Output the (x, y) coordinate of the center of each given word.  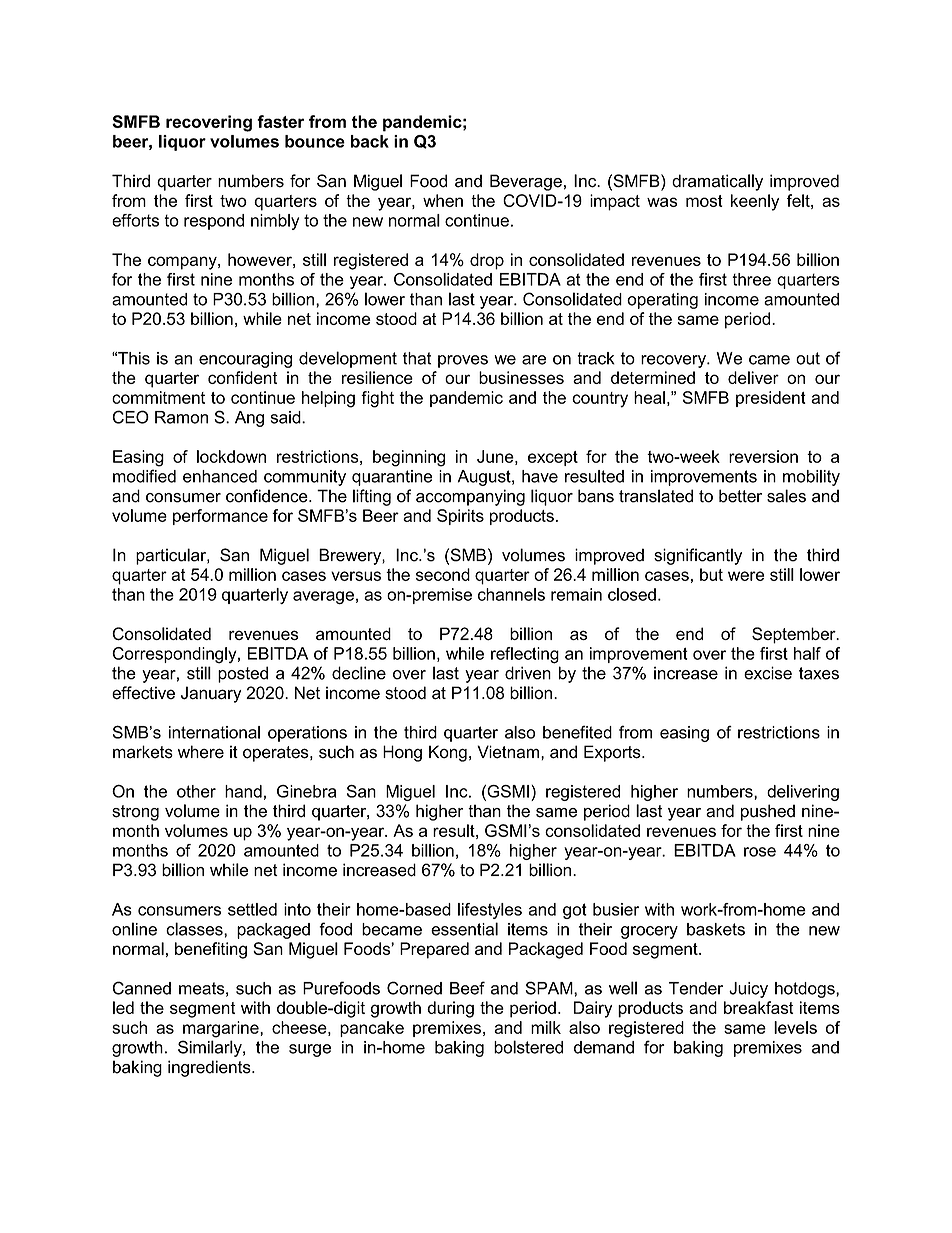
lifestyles (490, 911)
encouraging (245, 360)
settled (252, 909)
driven (528, 673)
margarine (222, 1029)
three (751, 279)
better (740, 496)
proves (463, 361)
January (211, 694)
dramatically (717, 182)
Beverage (526, 182)
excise (768, 673)
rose (760, 852)
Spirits (460, 517)
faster (280, 121)
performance (220, 517)
